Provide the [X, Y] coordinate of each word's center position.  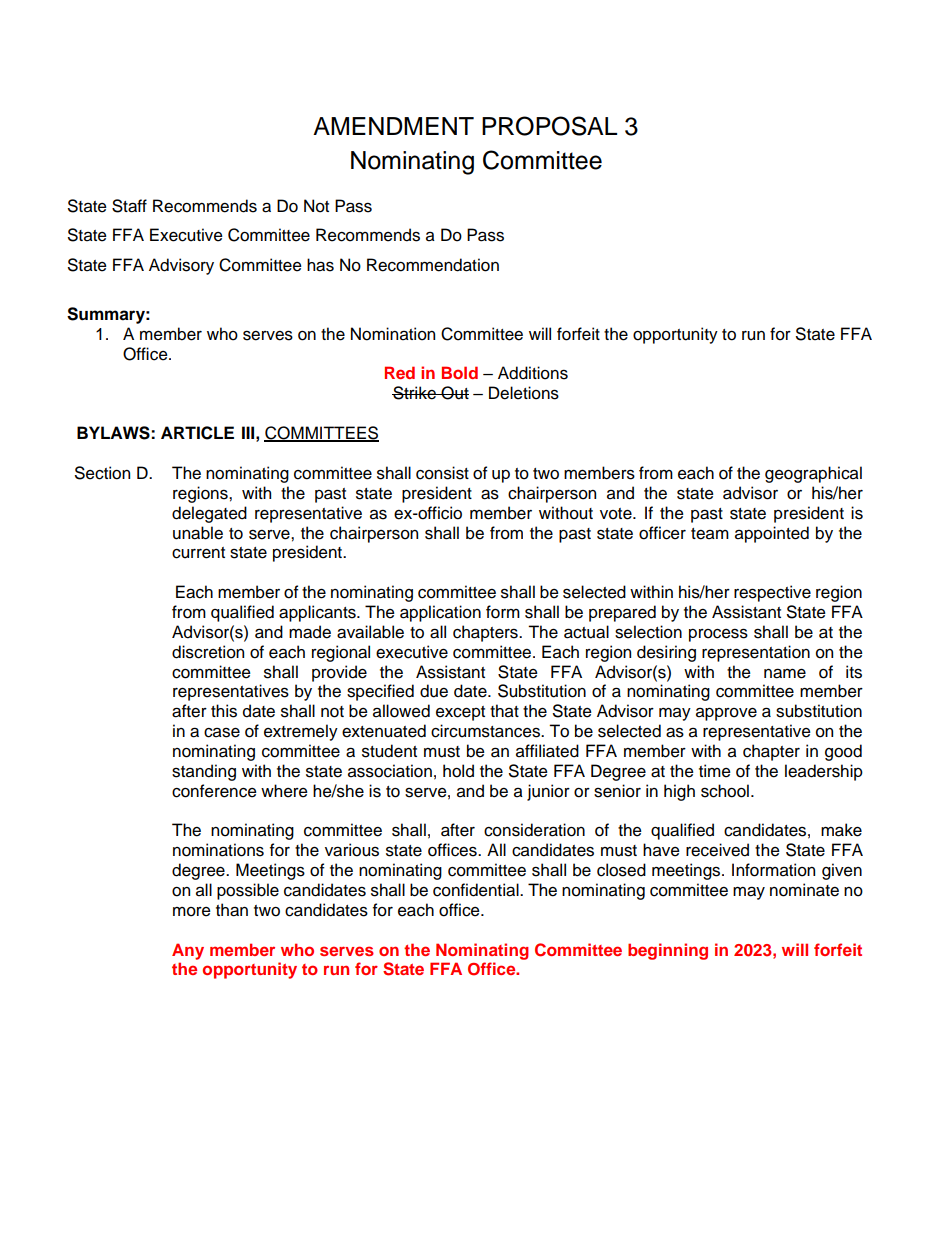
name [785, 673]
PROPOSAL [549, 126]
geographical [813, 474]
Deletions [524, 393]
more [192, 912]
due [434, 691]
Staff [129, 206]
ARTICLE [197, 433]
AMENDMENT [393, 126]
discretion [208, 652]
